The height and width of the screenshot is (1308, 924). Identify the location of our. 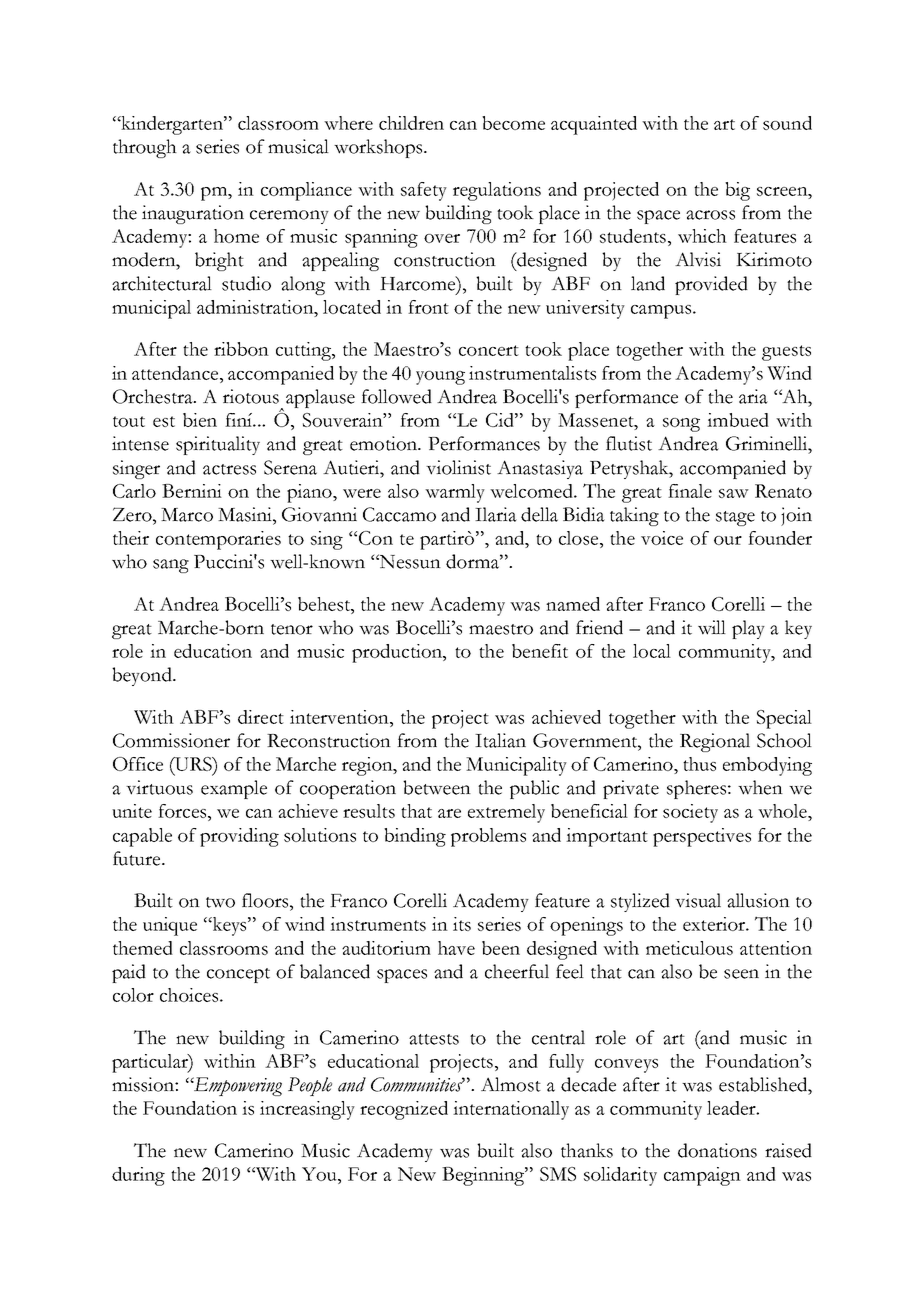
(728, 540).
